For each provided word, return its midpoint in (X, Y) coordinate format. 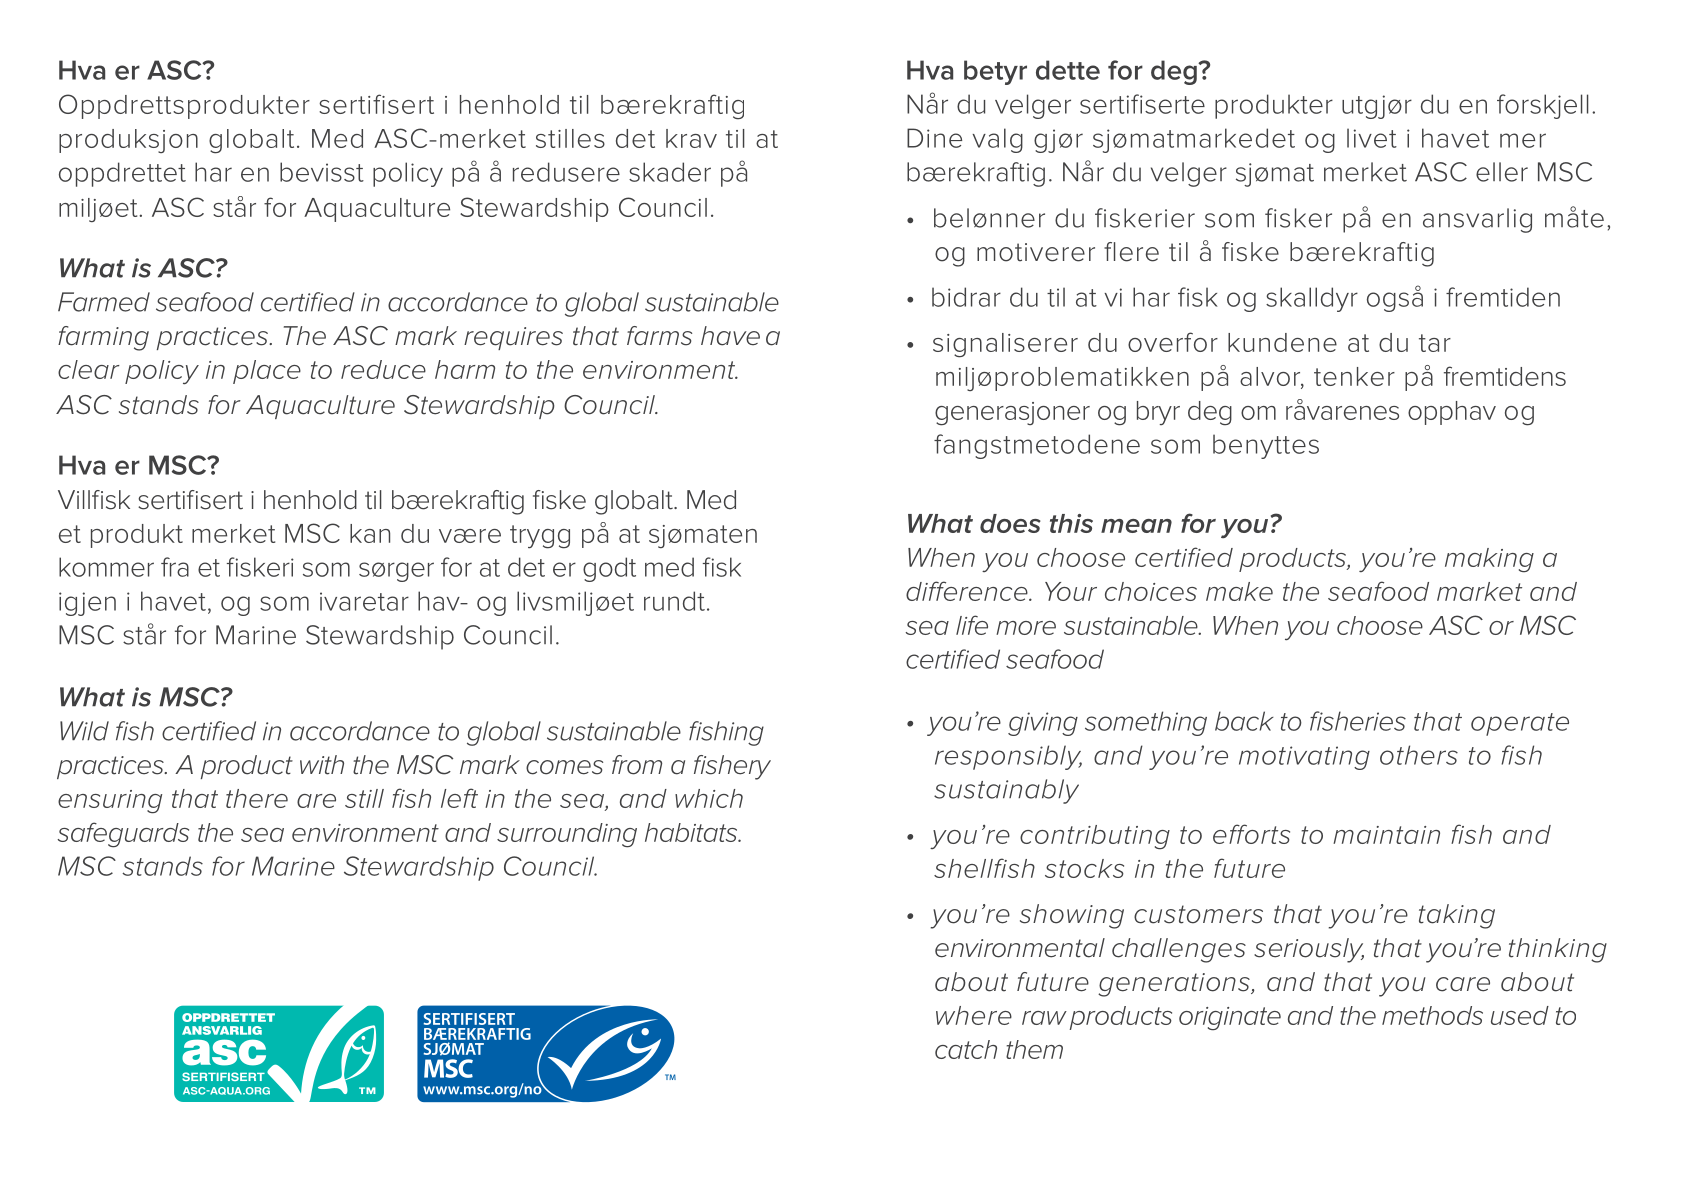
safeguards (123, 835)
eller (1502, 172)
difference (968, 591)
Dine (934, 138)
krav (691, 138)
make (1239, 591)
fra (175, 567)
